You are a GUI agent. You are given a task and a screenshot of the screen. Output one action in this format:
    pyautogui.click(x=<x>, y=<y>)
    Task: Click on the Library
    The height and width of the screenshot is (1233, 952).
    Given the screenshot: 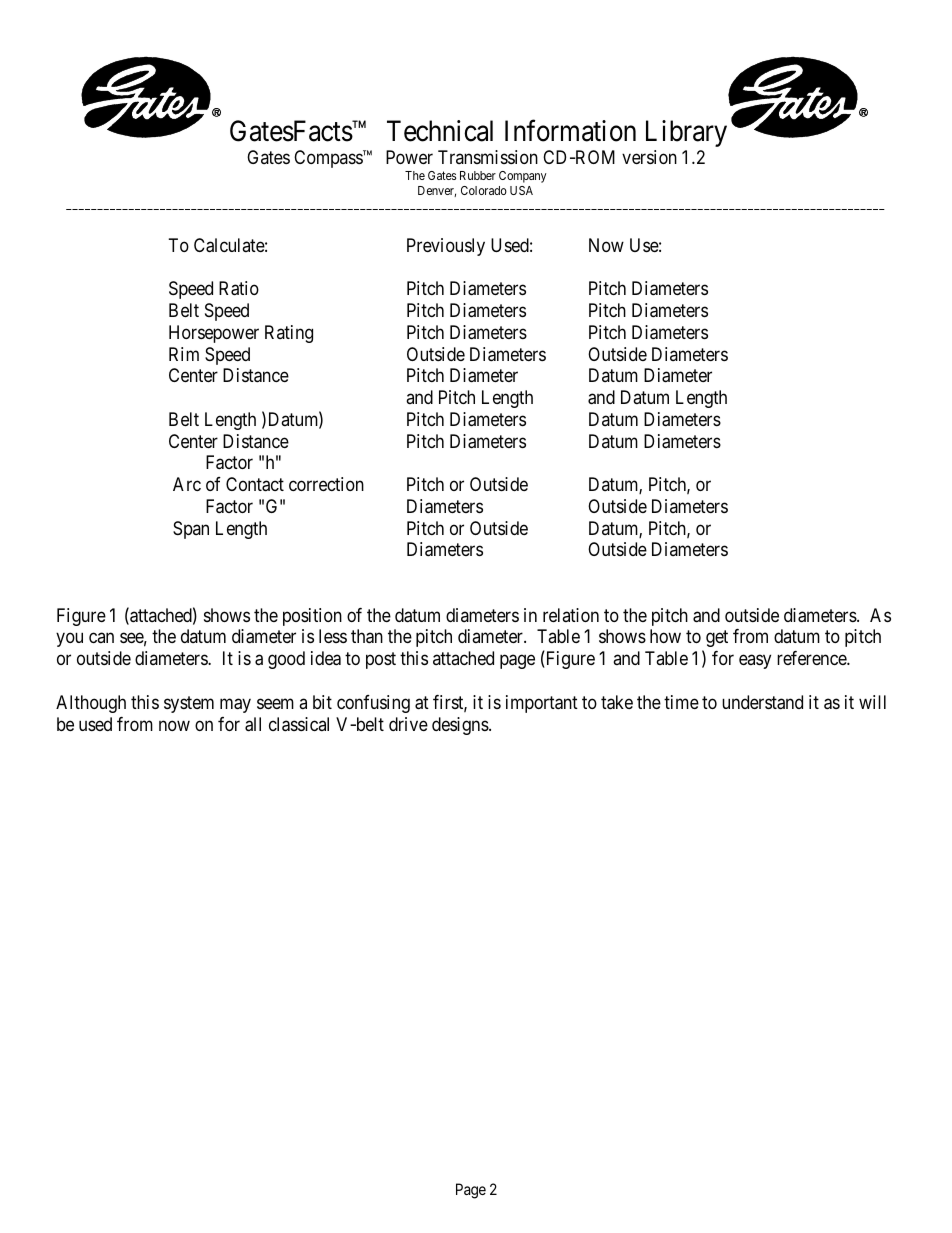 What is the action you would take?
    pyautogui.click(x=686, y=133)
